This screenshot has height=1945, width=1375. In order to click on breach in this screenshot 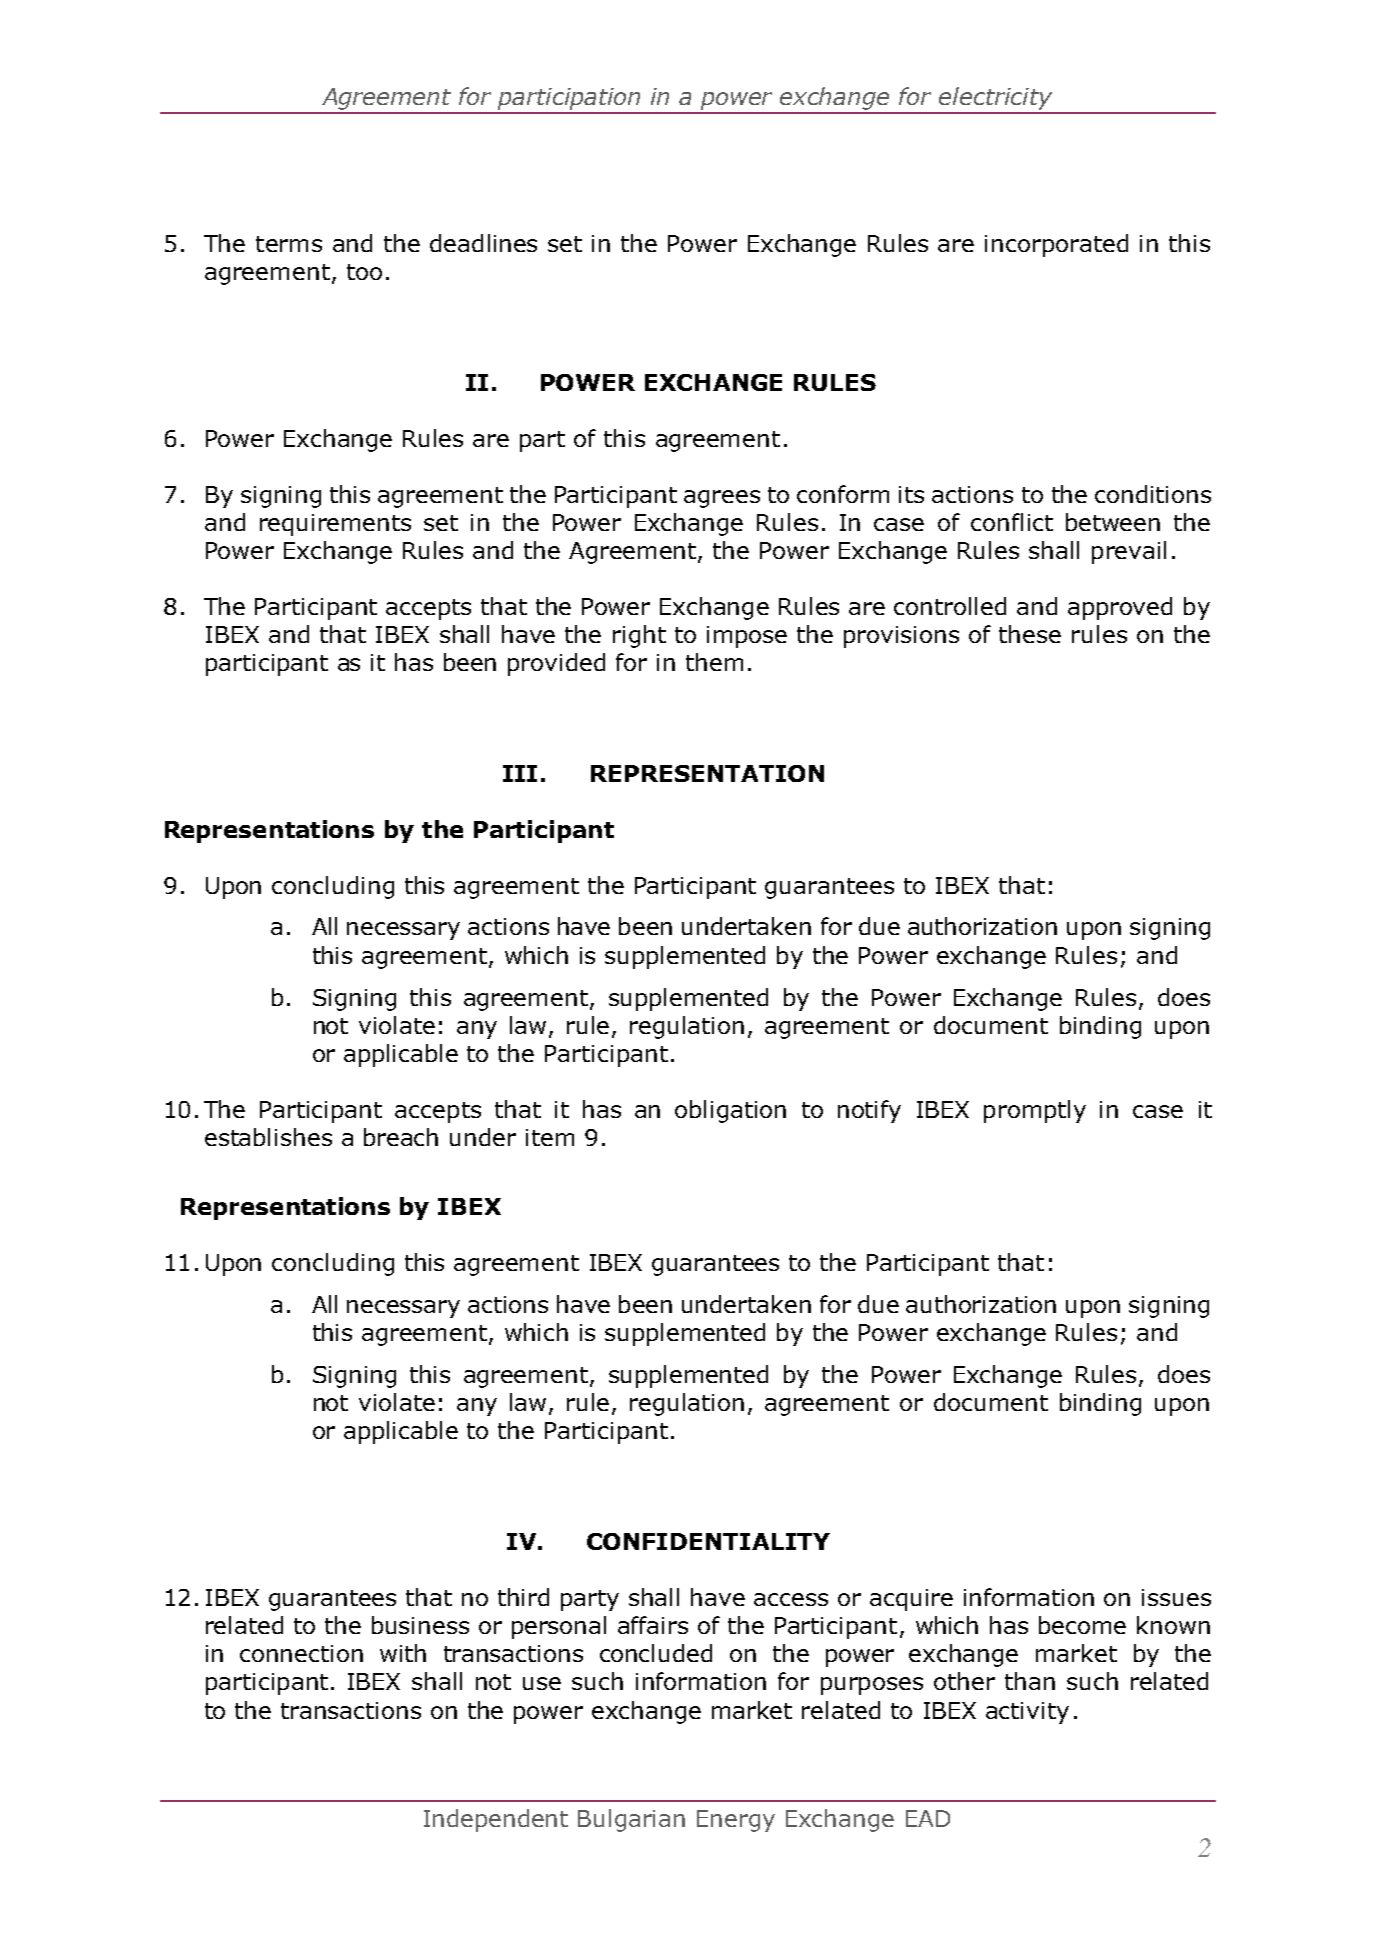, I will do `click(401, 1137)`.
